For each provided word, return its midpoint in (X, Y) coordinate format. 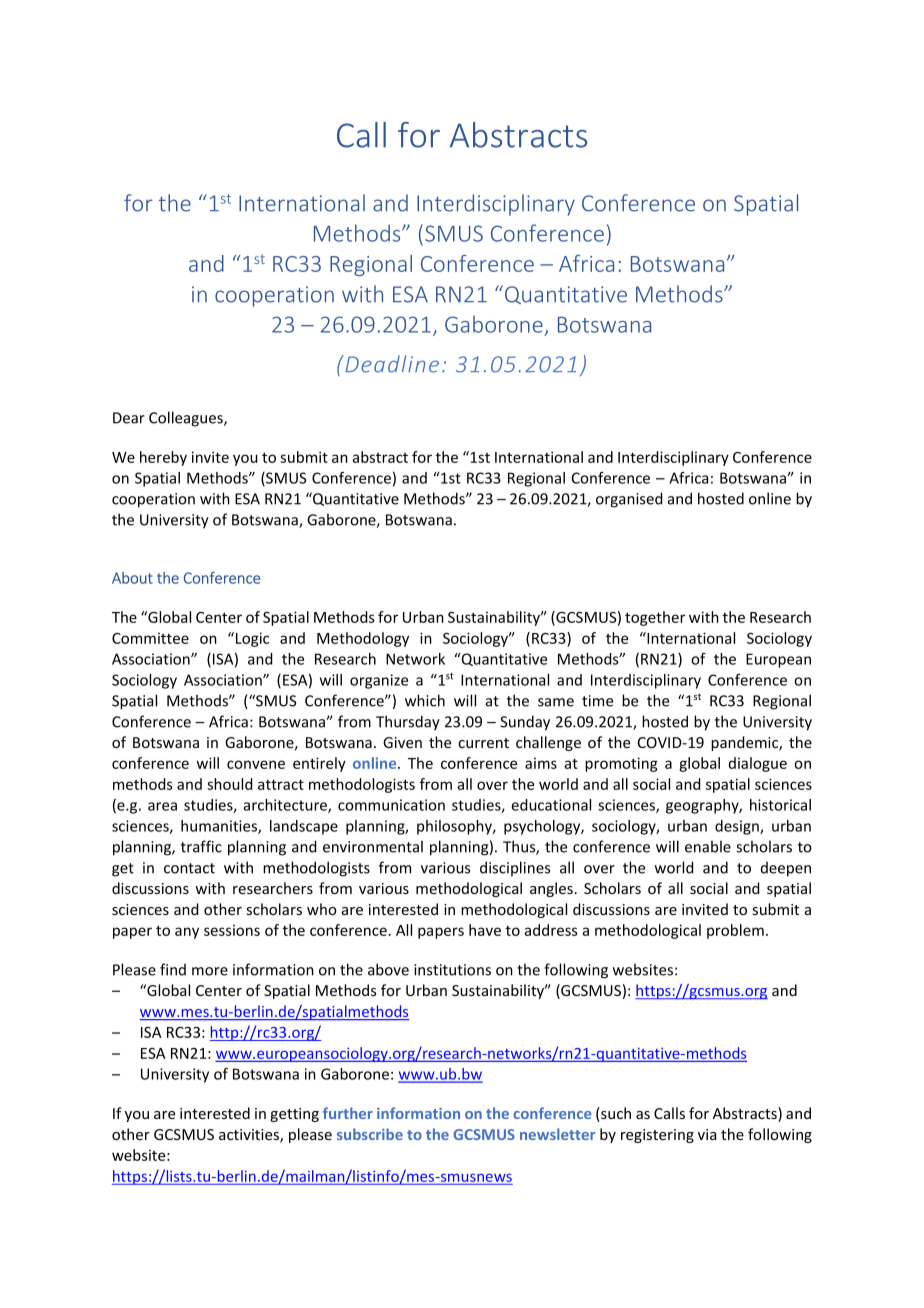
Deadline (391, 364)
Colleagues (187, 419)
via (707, 1134)
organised (629, 500)
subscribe (370, 1134)
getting (294, 1115)
